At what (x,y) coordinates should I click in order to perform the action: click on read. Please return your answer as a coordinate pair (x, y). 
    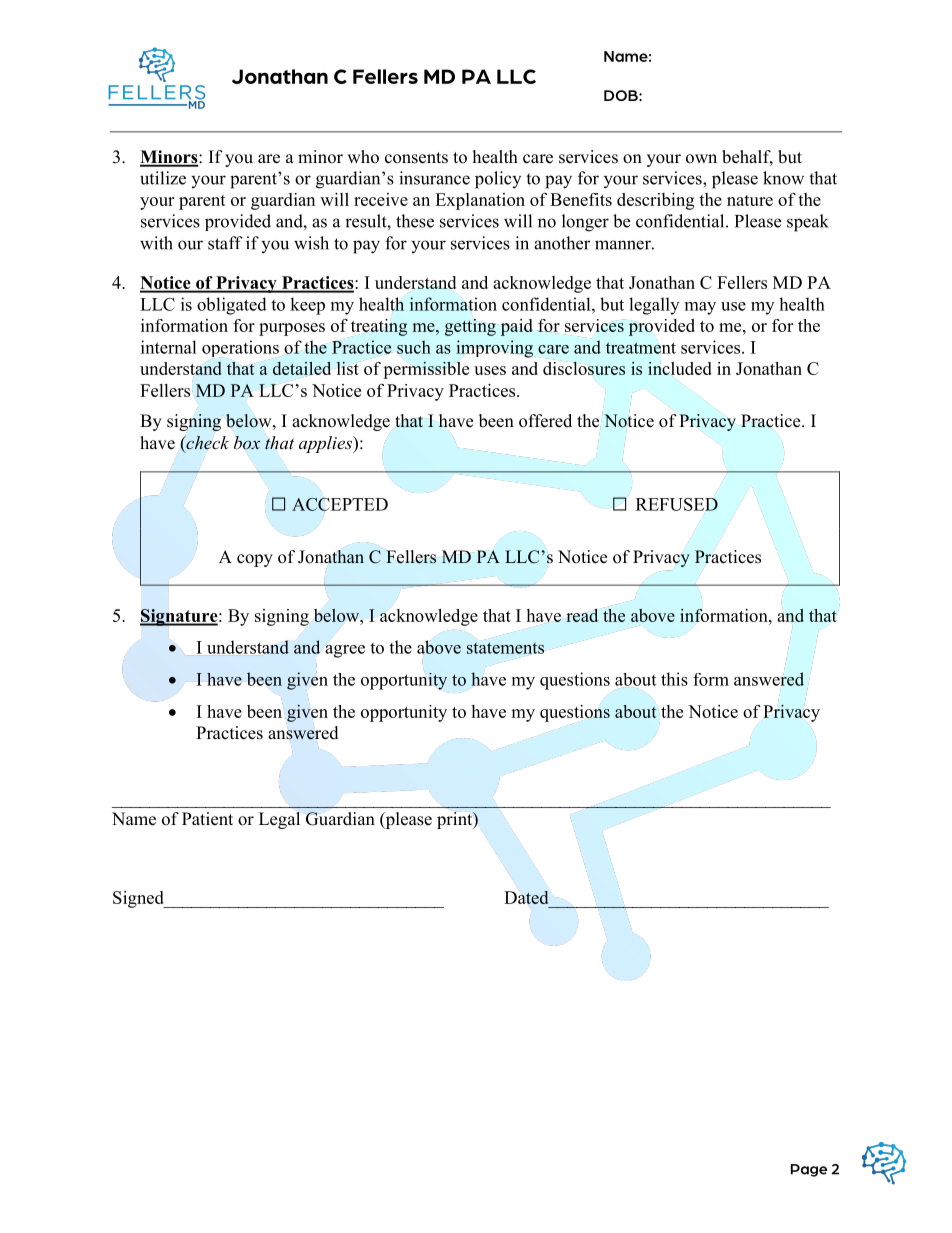
    Looking at the image, I should click on (582, 615).
